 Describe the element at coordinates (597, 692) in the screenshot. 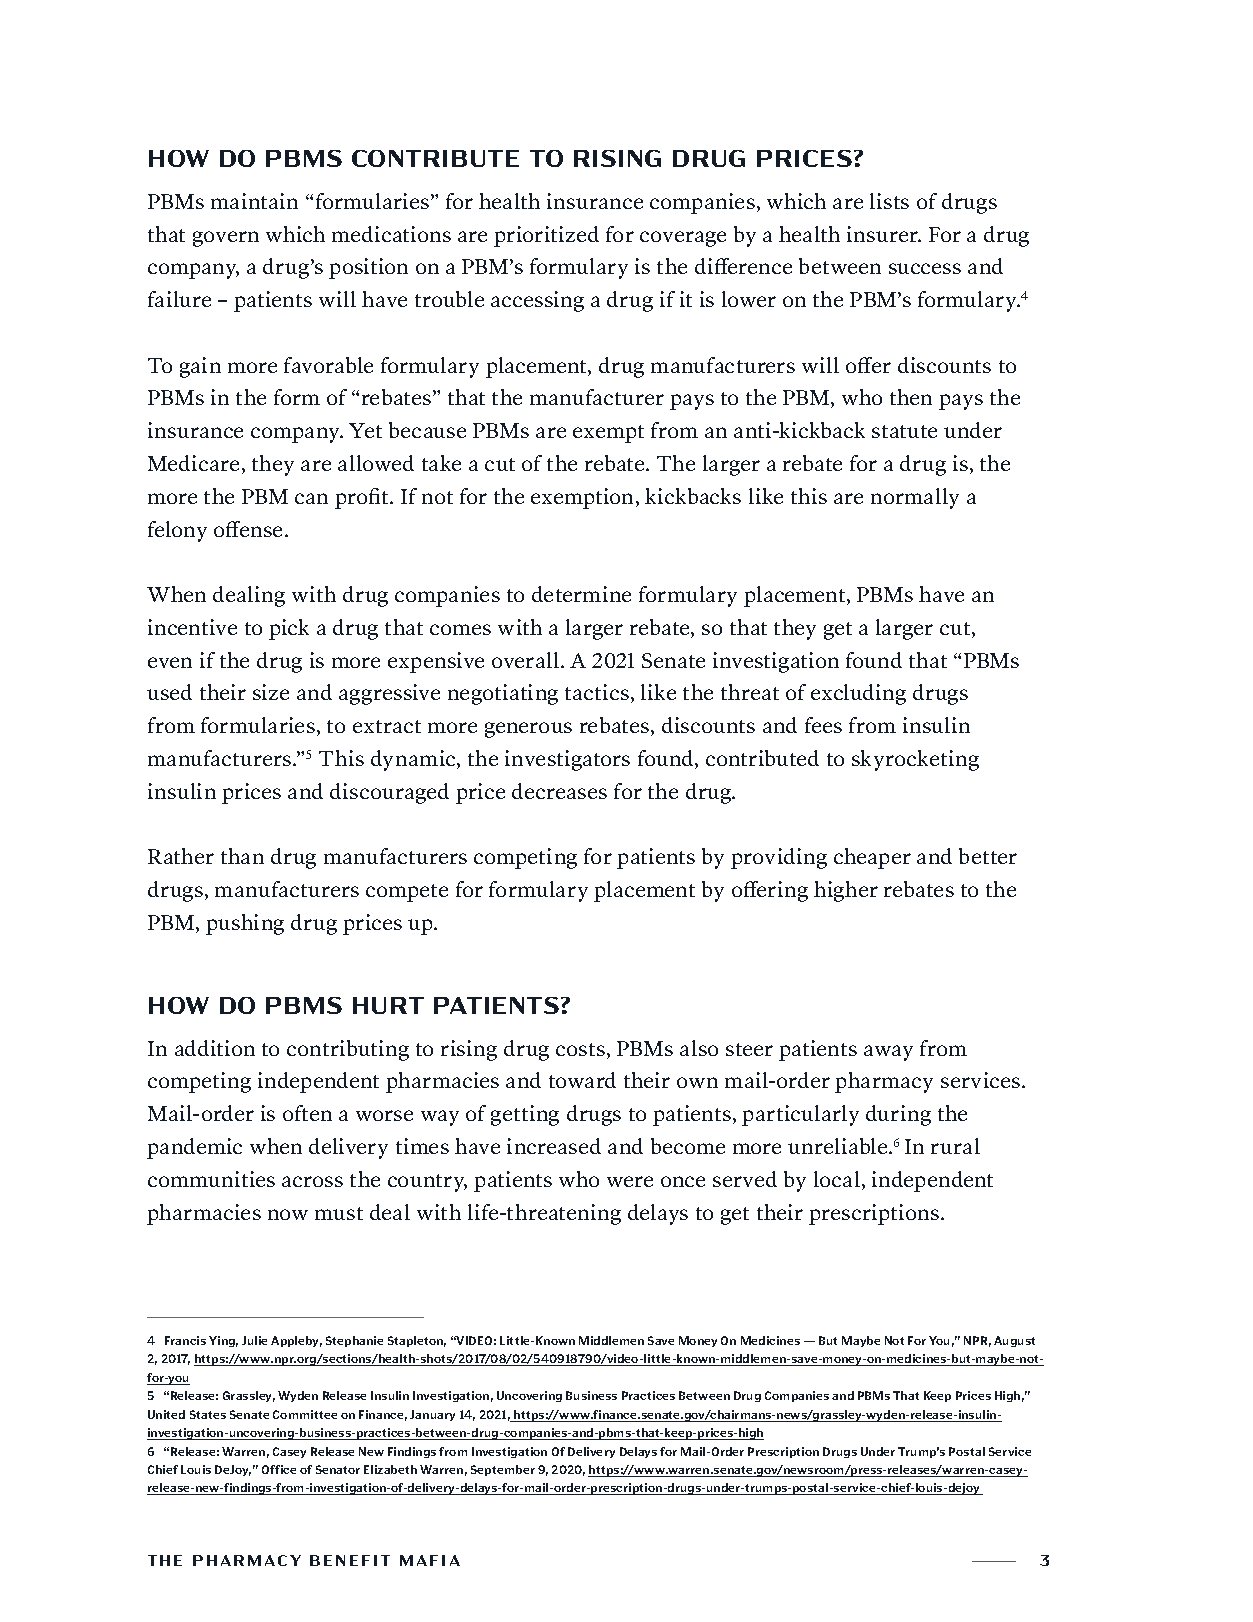

I see `tactics` at that location.
